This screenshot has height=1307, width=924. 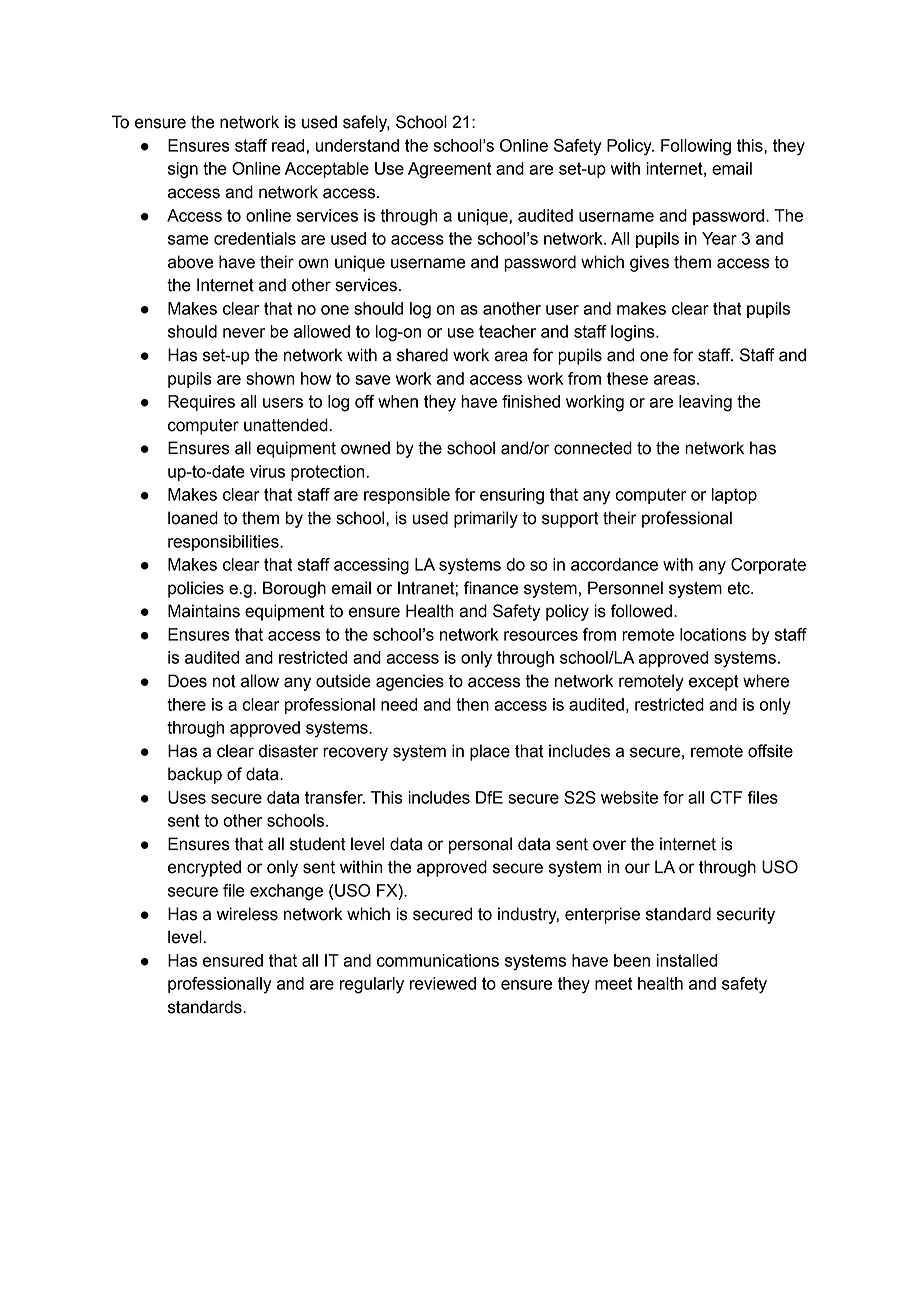 What do you see at coordinates (705, 403) in the screenshot?
I see `leaving` at bounding box center [705, 403].
